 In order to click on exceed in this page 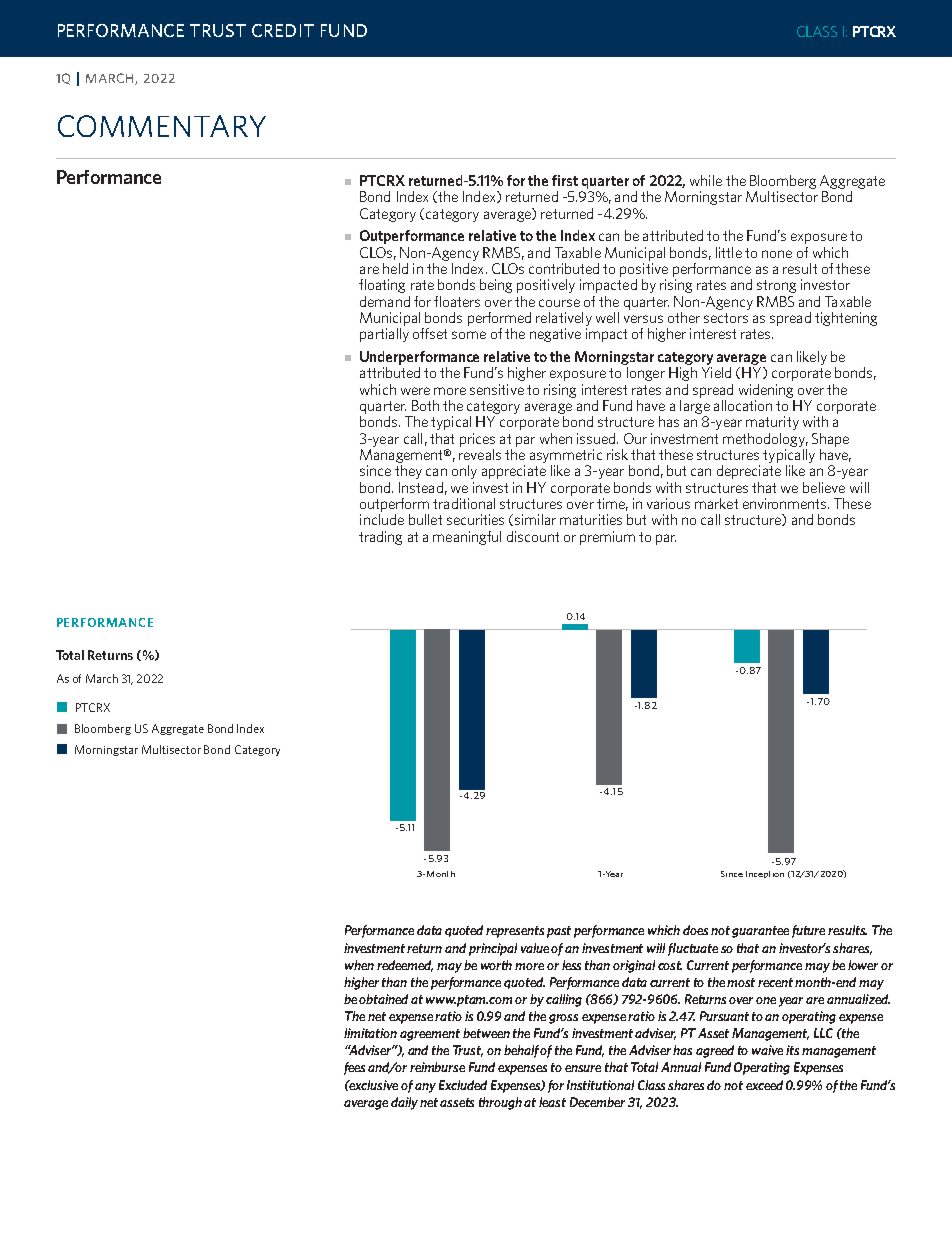, I will do `click(764, 1085)`.
